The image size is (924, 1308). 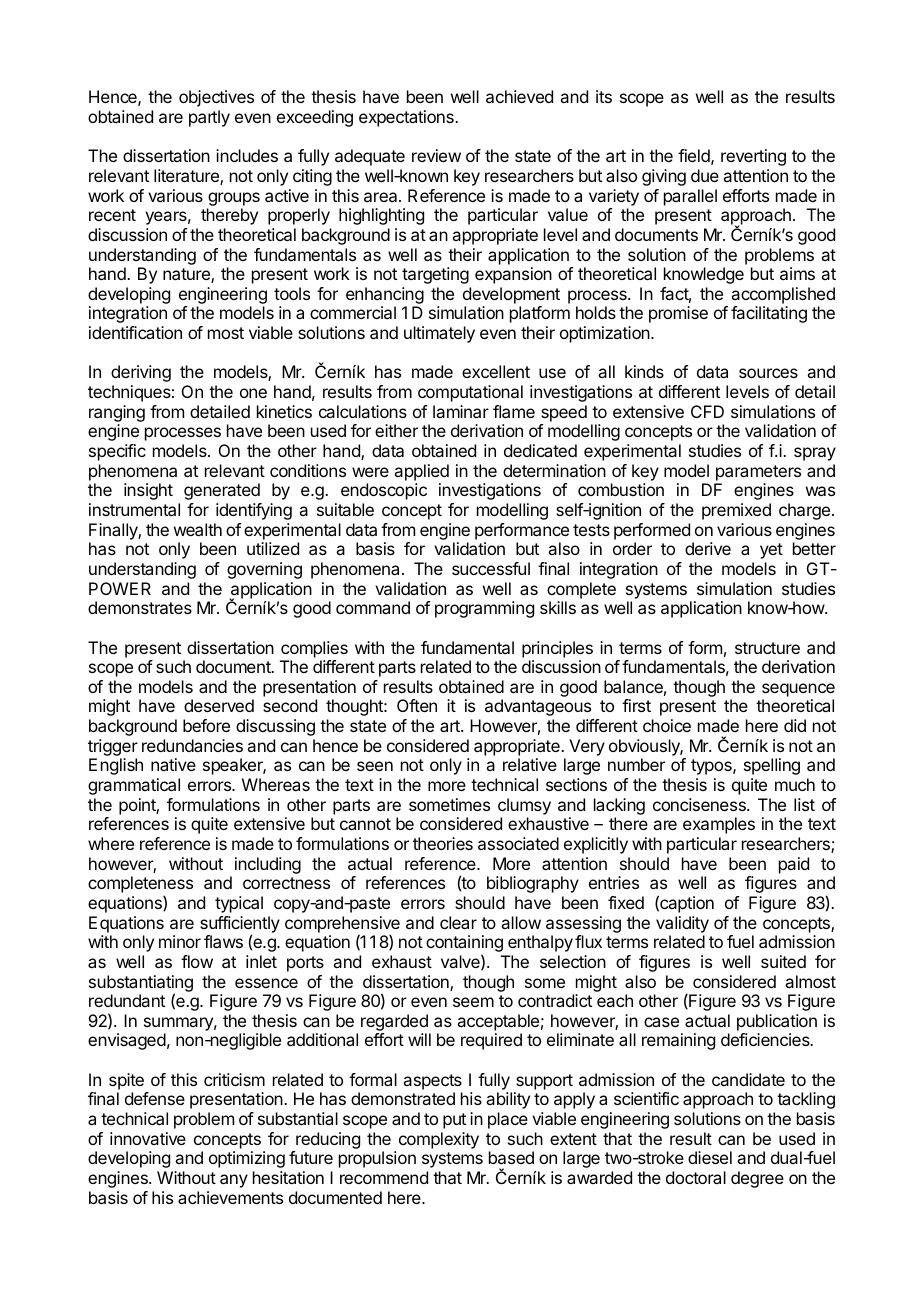 What do you see at coordinates (239, 904) in the page?
I see `typical` at bounding box center [239, 904].
